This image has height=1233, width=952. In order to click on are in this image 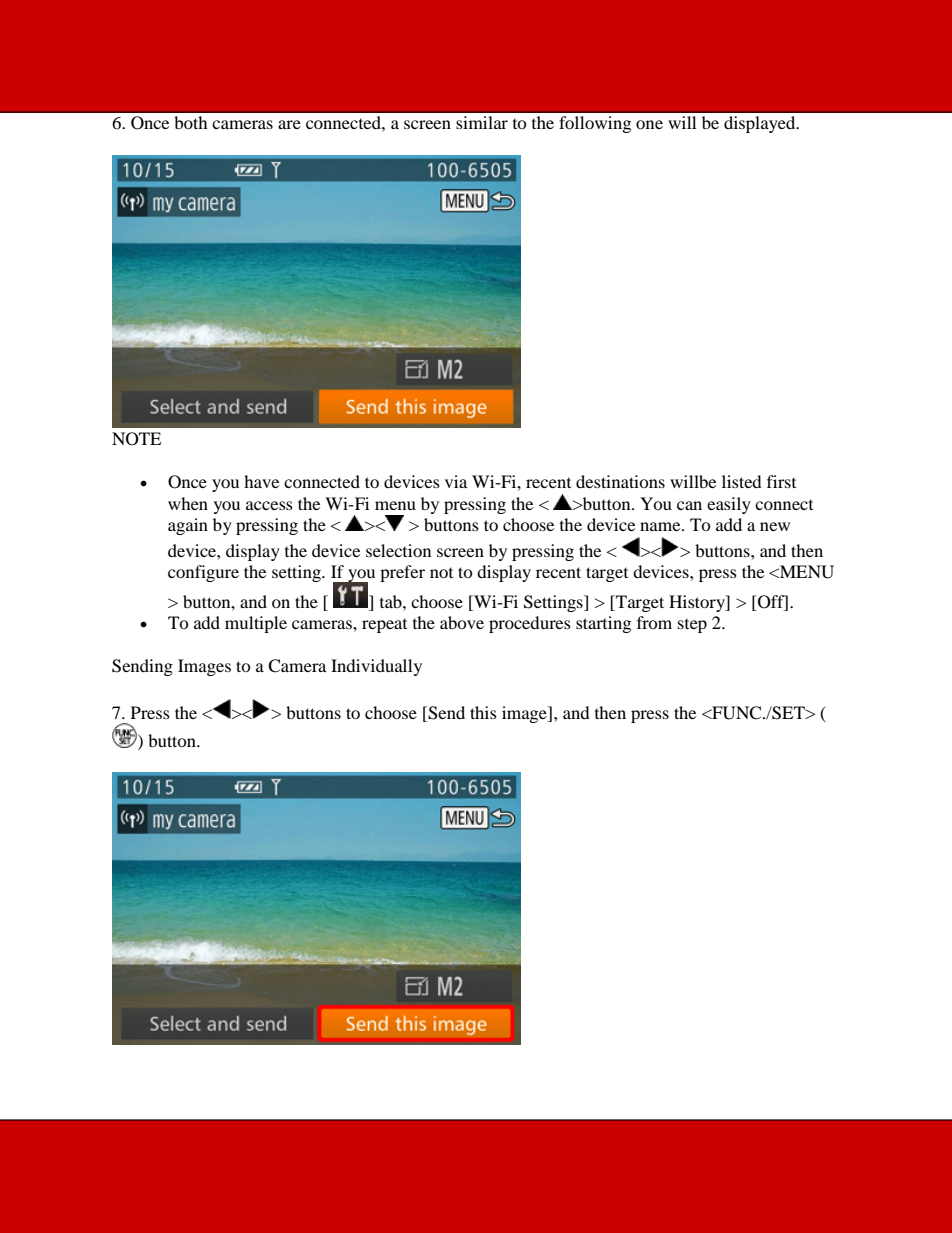, I will do `click(289, 124)`.
